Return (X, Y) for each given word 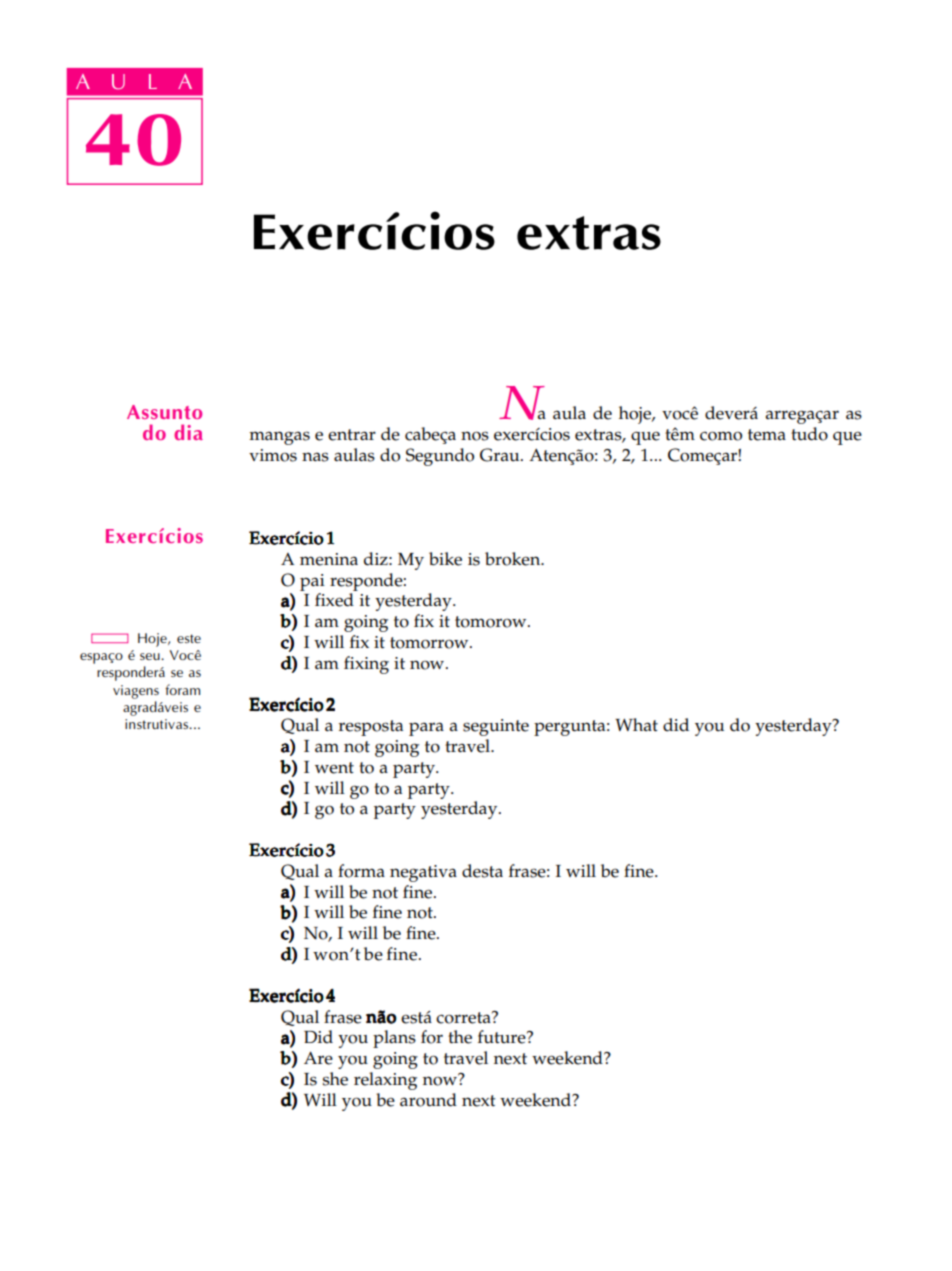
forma (361, 871)
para (426, 729)
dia (188, 432)
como (721, 436)
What (636, 725)
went (334, 768)
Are (318, 1058)
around (428, 1100)
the (460, 1037)
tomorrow (430, 643)
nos (475, 436)
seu (151, 656)
